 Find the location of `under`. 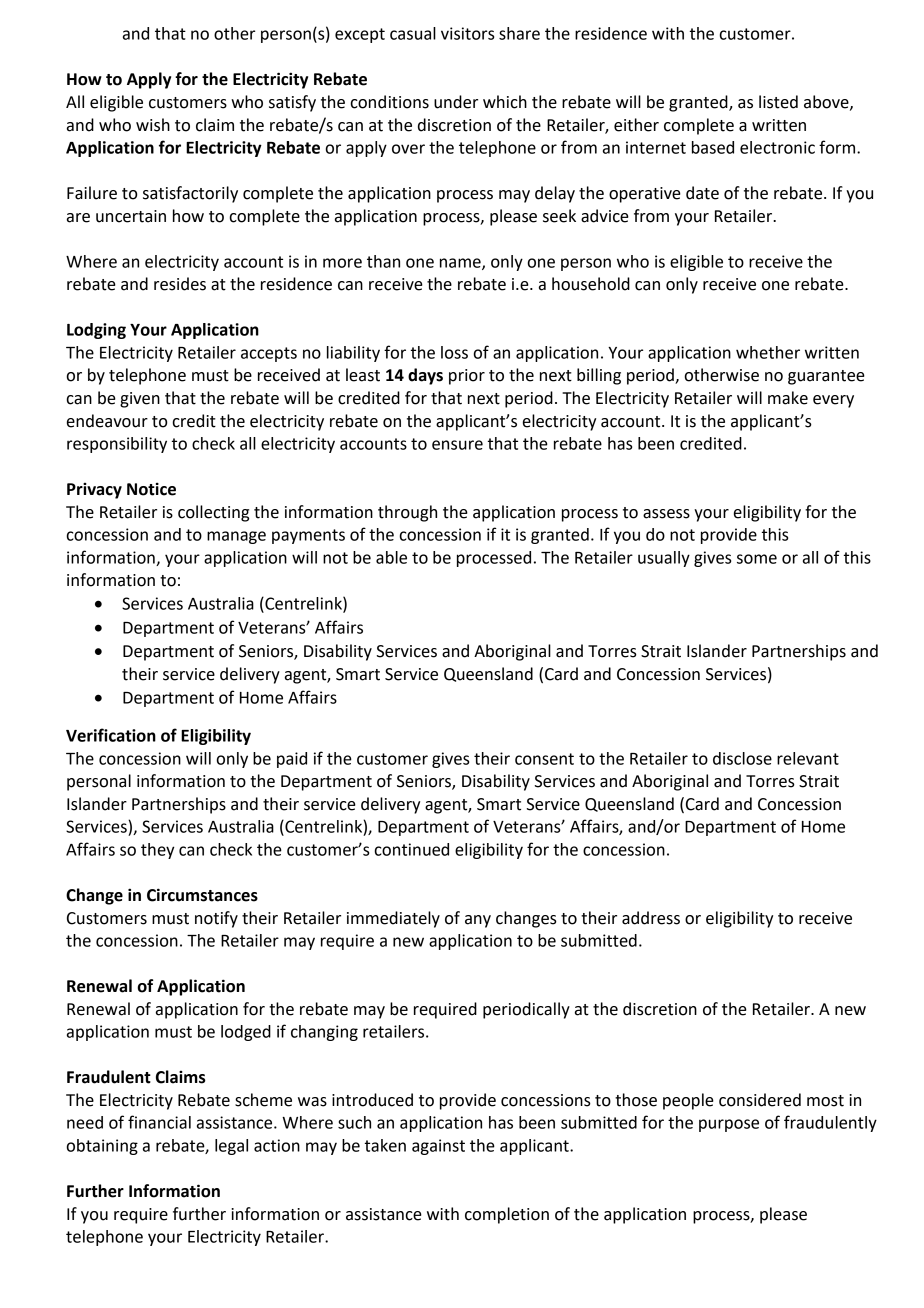

under is located at coordinates (456, 102).
